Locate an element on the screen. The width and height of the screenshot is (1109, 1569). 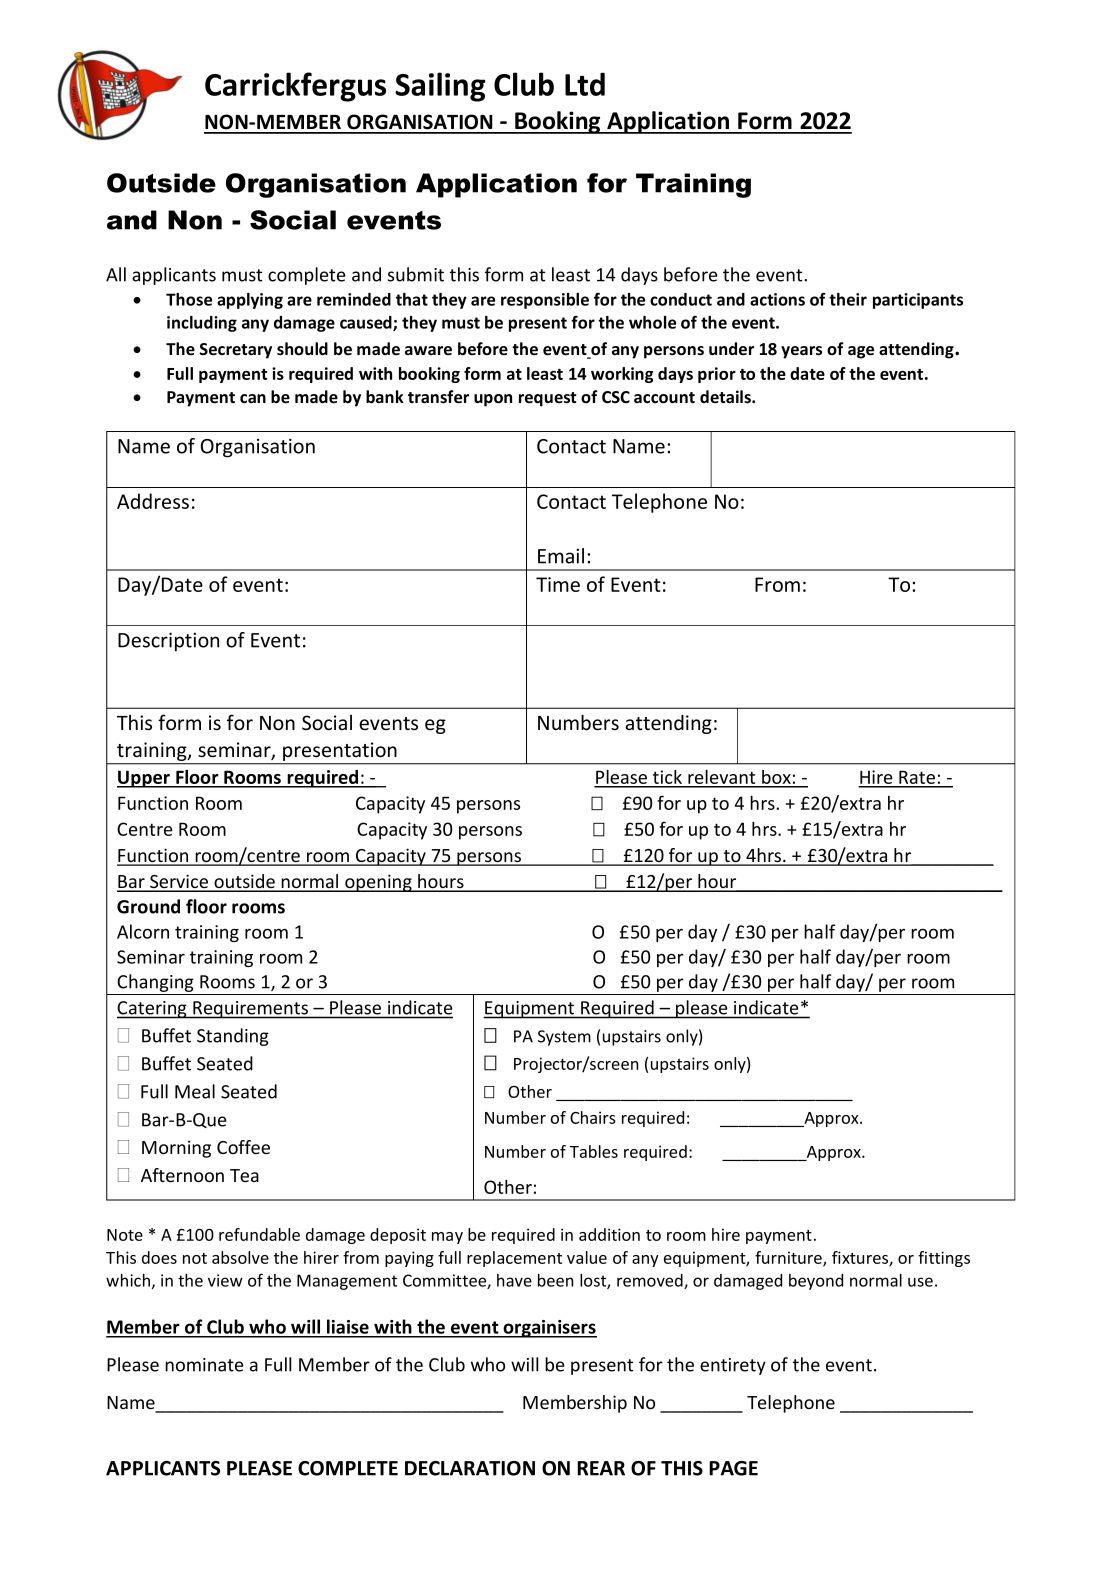
PAGE is located at coordinates (733, 1468).
